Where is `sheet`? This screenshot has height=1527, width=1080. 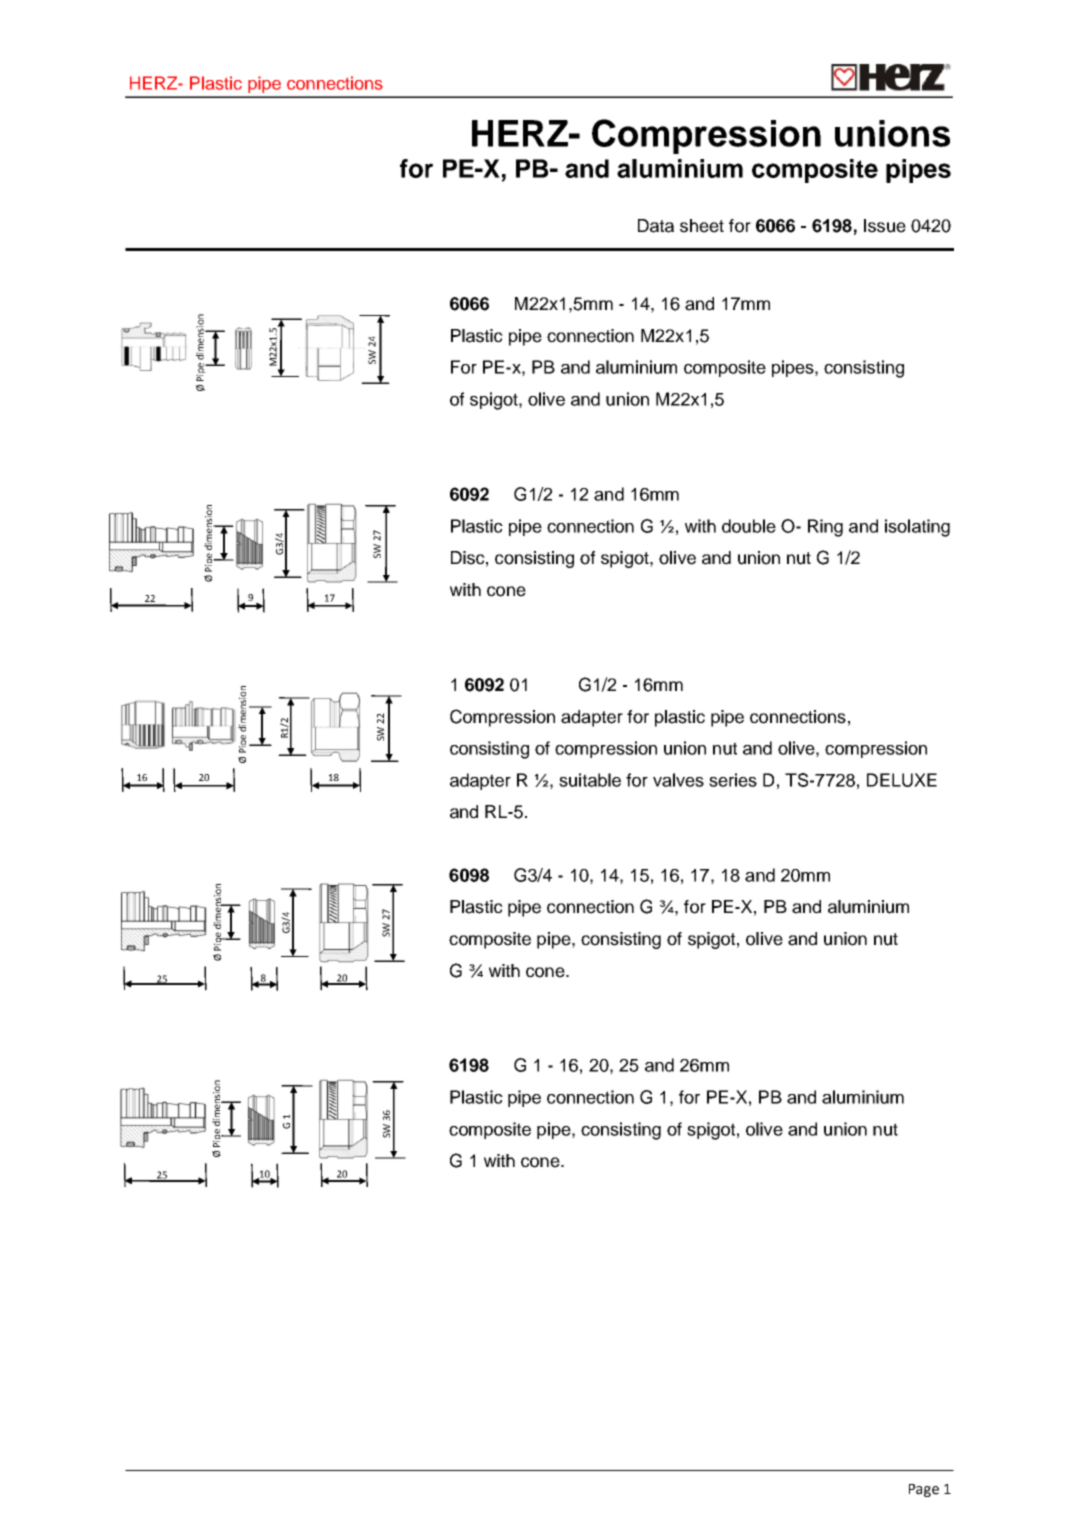 sheet is located at coordinates (702, 226).
